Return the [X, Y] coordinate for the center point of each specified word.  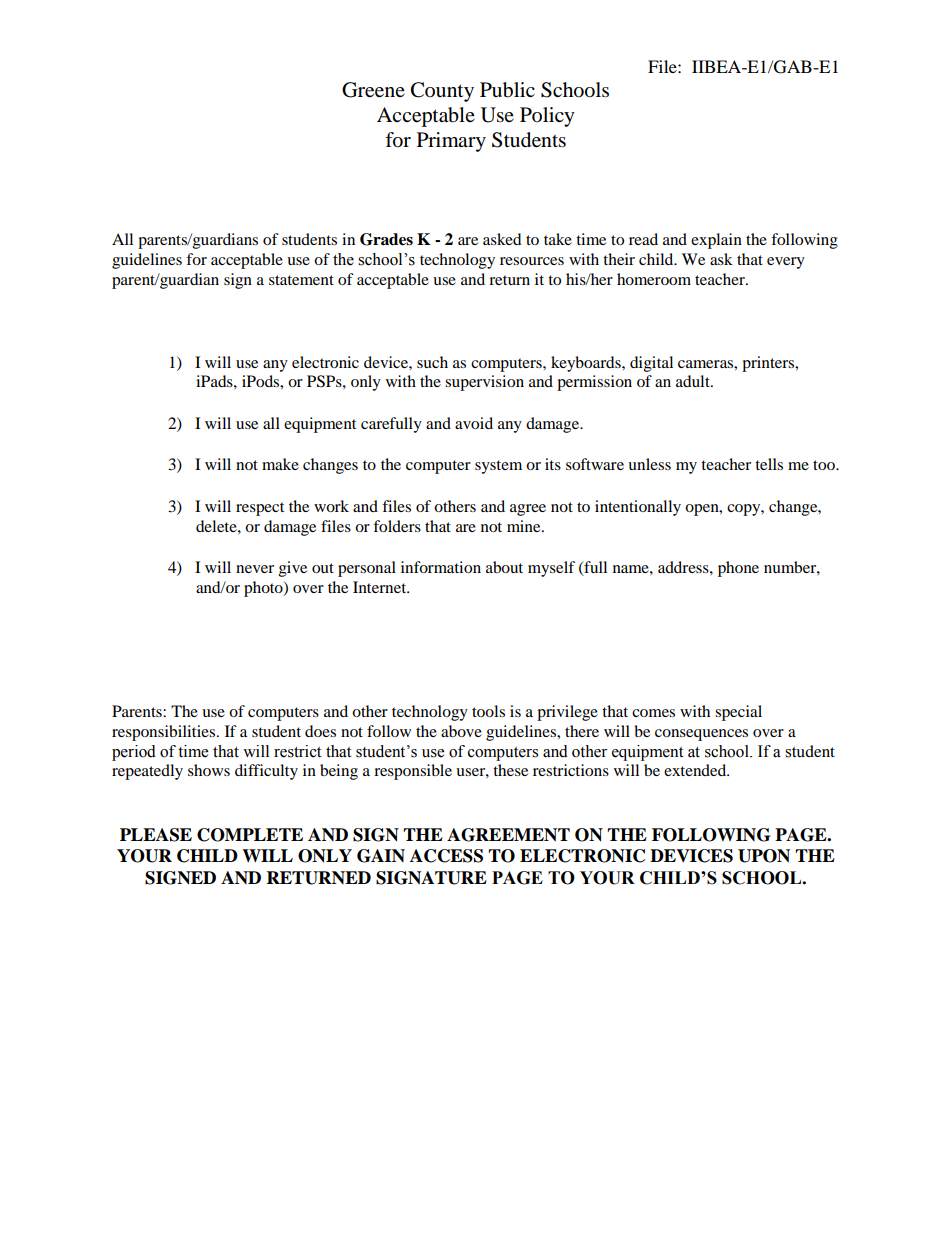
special [738, 713]
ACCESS [446, 856]
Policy [547, 117]
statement [301, 280]
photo [264, 589]
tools [488, 711]
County [442, 92]
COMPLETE [250, 835]
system [498, 467]
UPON [764, 856]
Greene [373, 90]
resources [532, 261]
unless [649, 464]
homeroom [654, 279]
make [280, 464]
